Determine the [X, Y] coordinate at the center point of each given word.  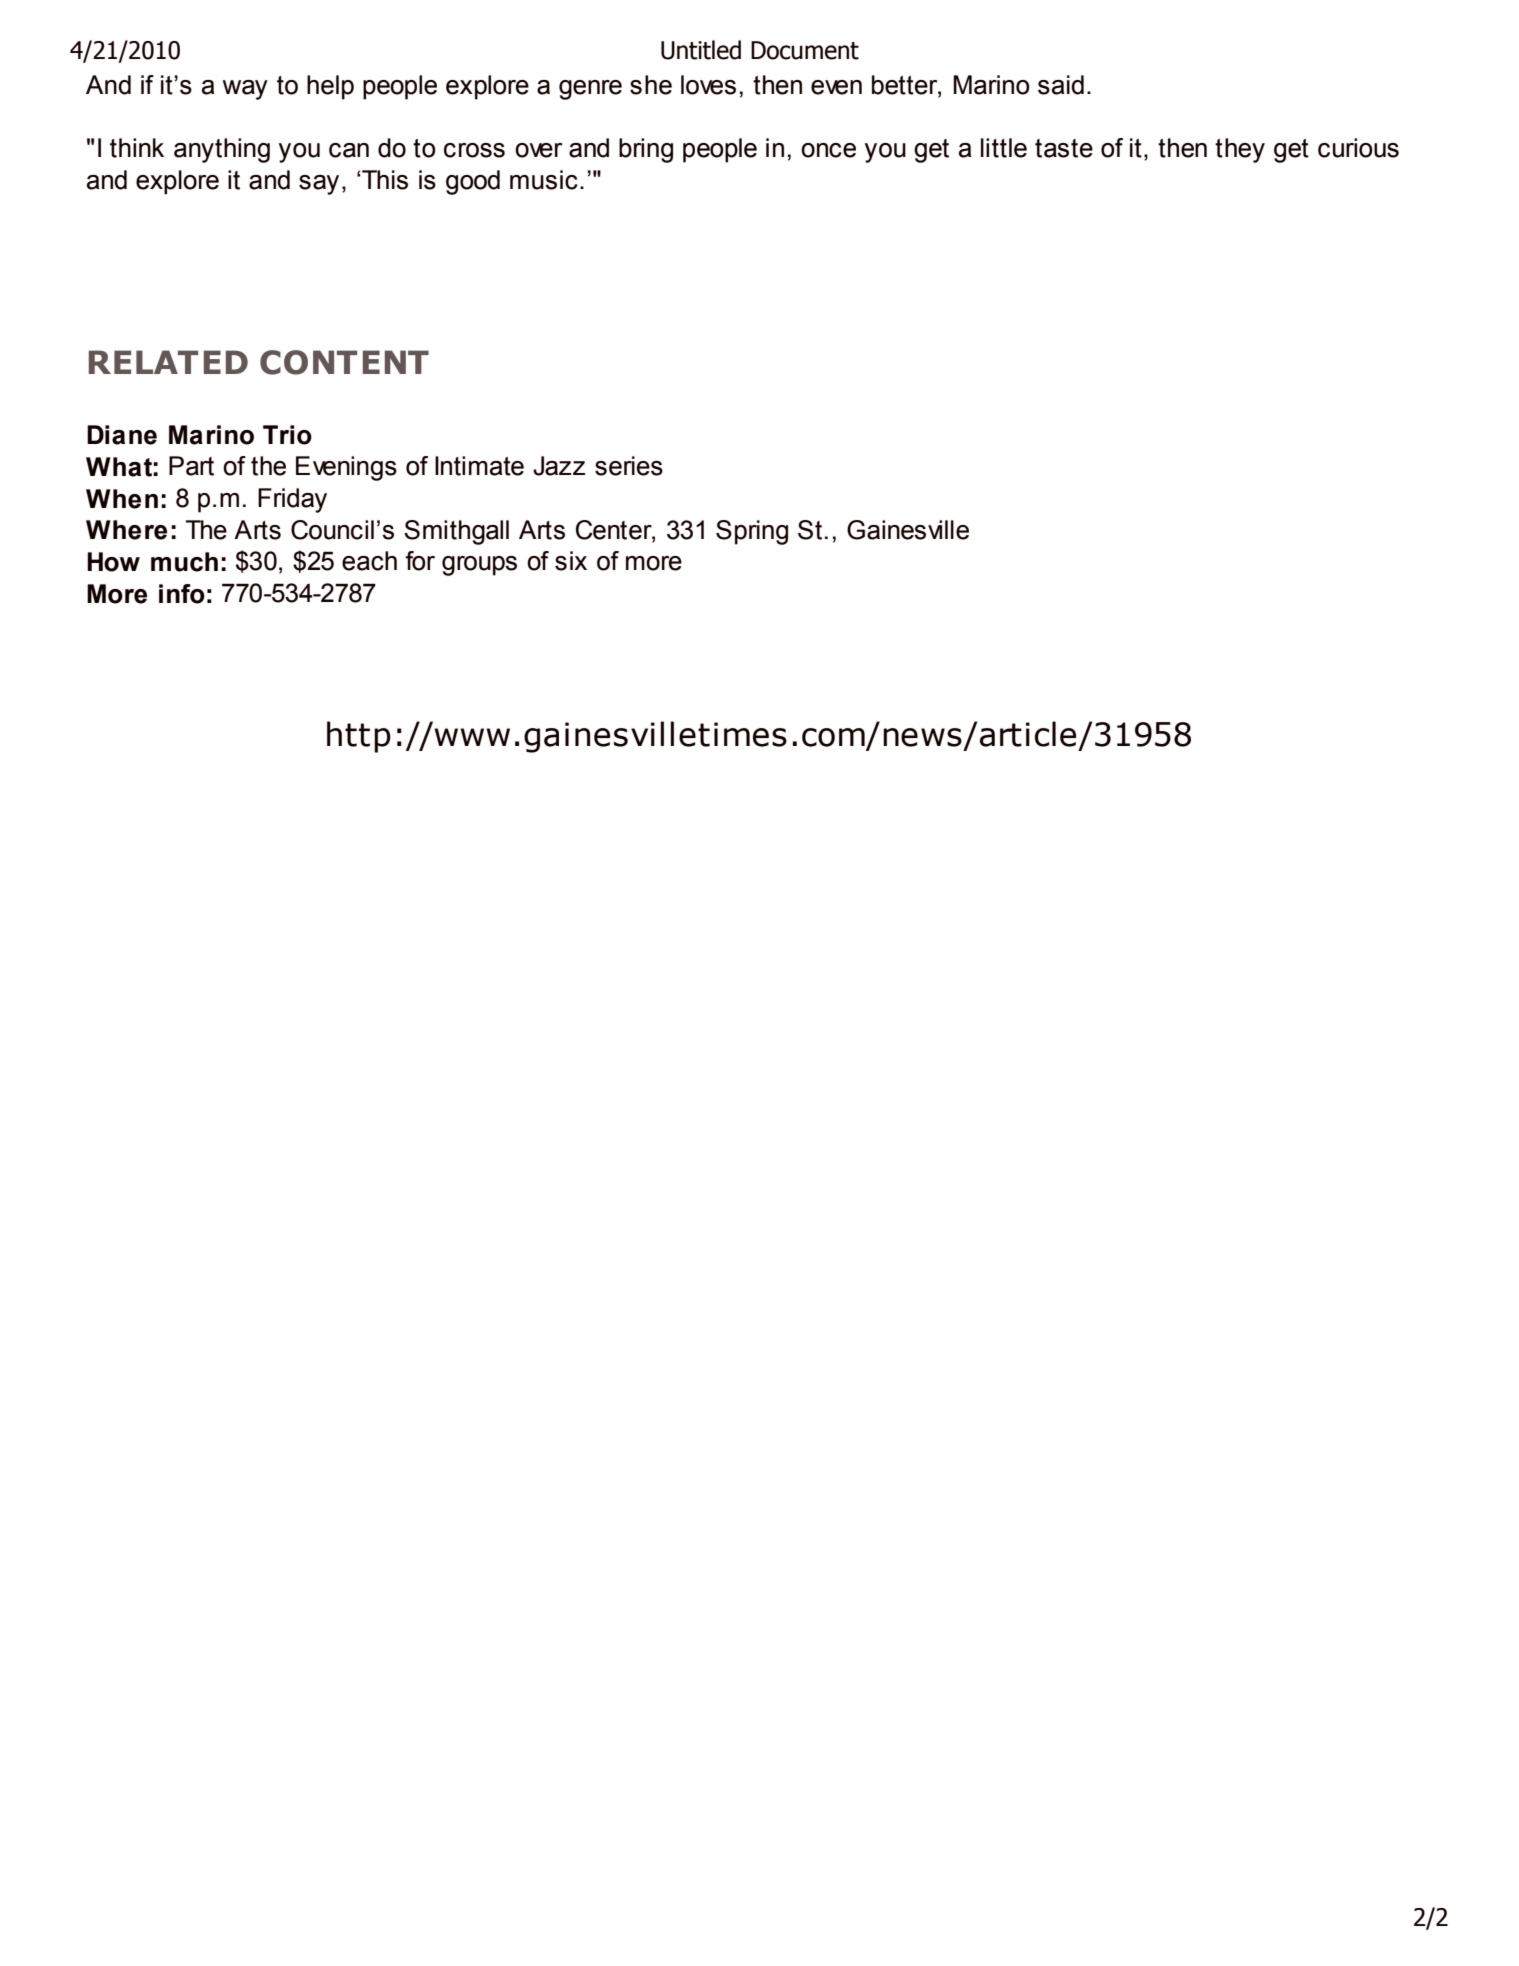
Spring [752, 532]
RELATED [168, 362]
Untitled [701, 50]
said [1061, 85]
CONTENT [344, 362]
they [1240, 150]
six [571, 561]
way [245, 90]
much [184, 562]
